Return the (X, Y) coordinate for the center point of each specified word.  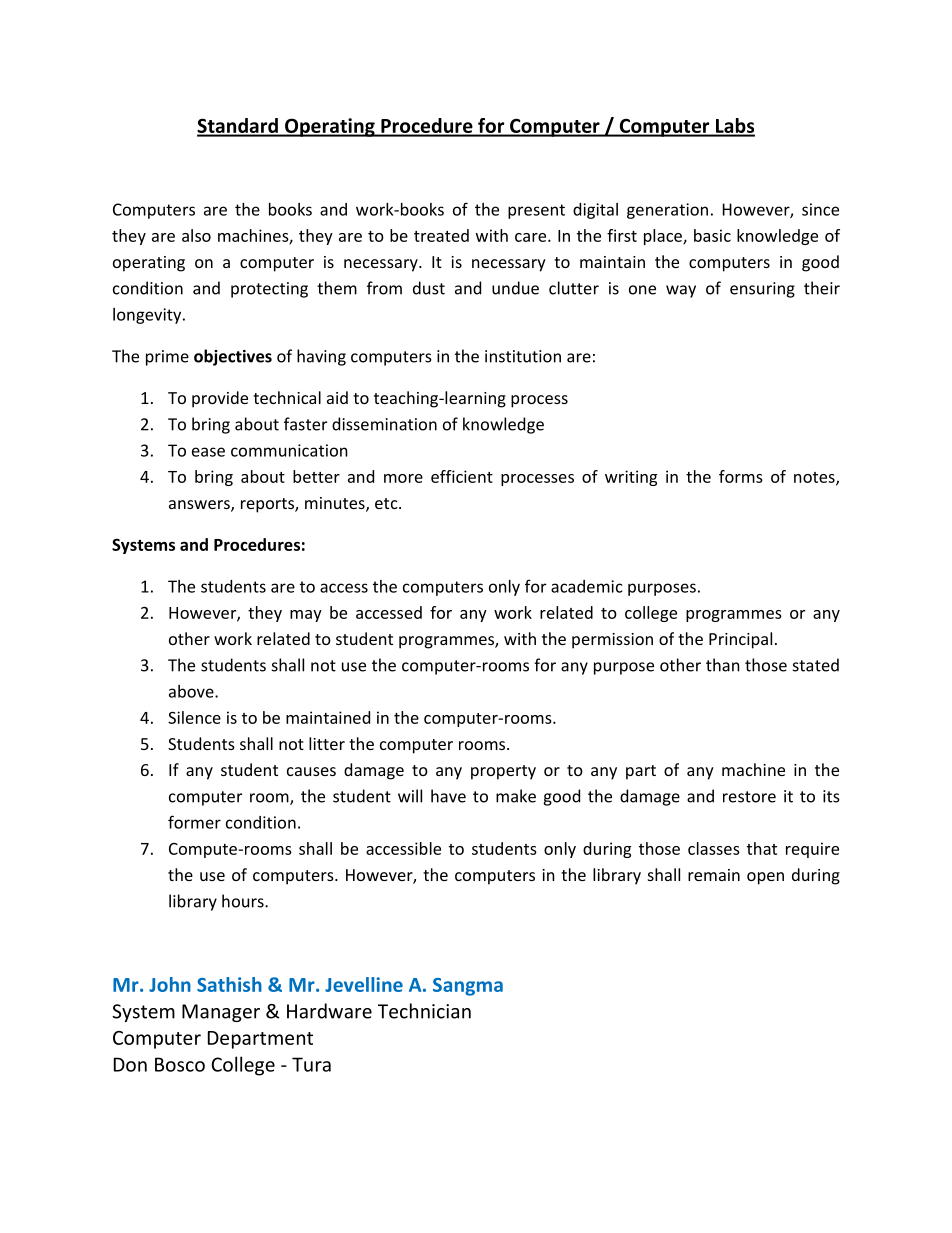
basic (712, 235)
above (192, 691)
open (765, 878)
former (194, 822)
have (448, 796)
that (762, 848)
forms (741, 476)
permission (612, 641)
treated (441, 235)
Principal (740, 640)
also (196, 235)
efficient (462, 476)
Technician (424, 1011)
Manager (221, 1013)
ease (208, 452)
